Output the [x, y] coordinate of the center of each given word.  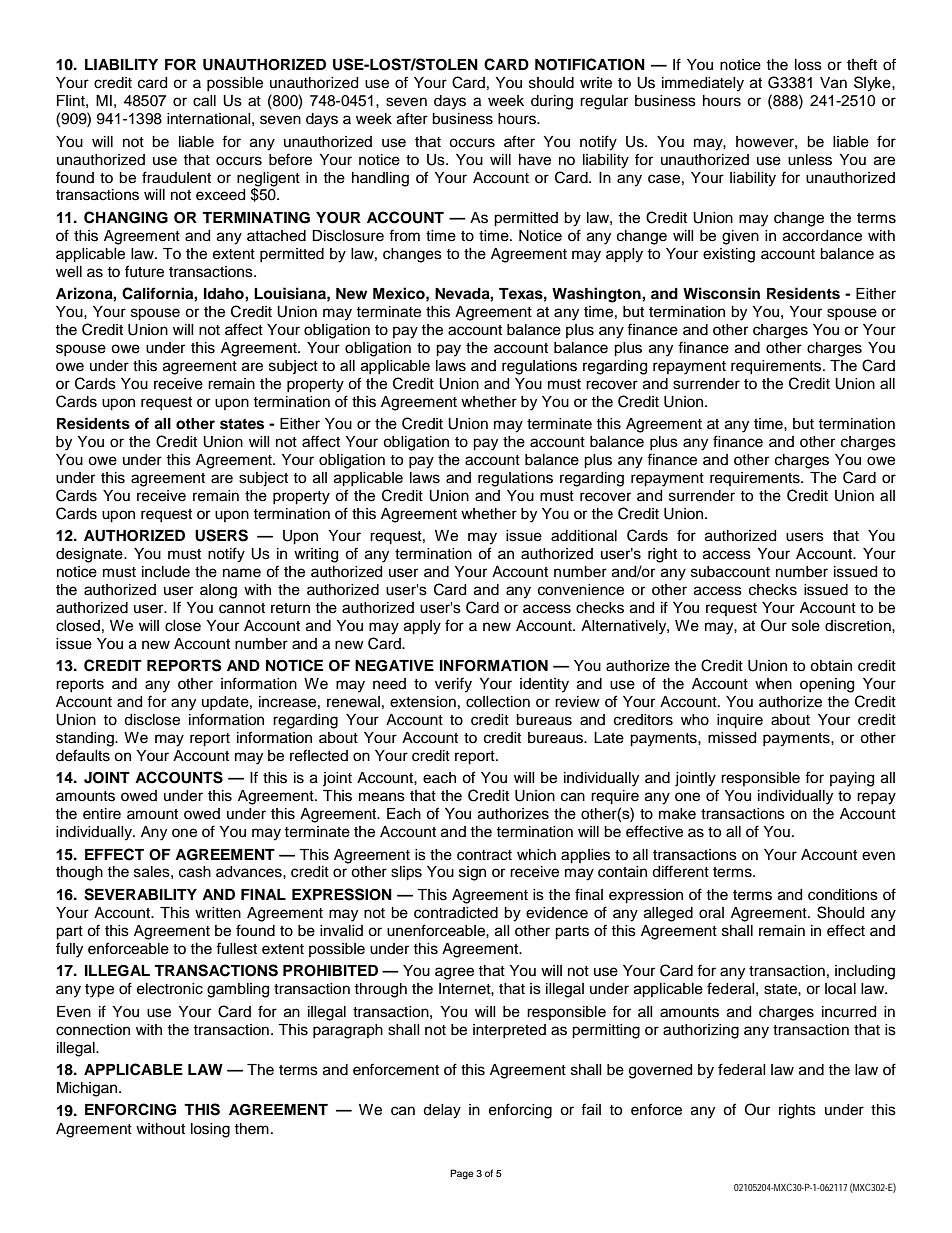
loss [808, 65]
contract [484, 855]
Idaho [225, 294]
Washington [597, 295]
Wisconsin [721, 293]
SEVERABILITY [140, 894]
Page [462, 1174]
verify [453, 685]
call [204, 101]
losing [210, 1130]
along [218, 591]
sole [806, 626]
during [552, 102]
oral [711, 913]
